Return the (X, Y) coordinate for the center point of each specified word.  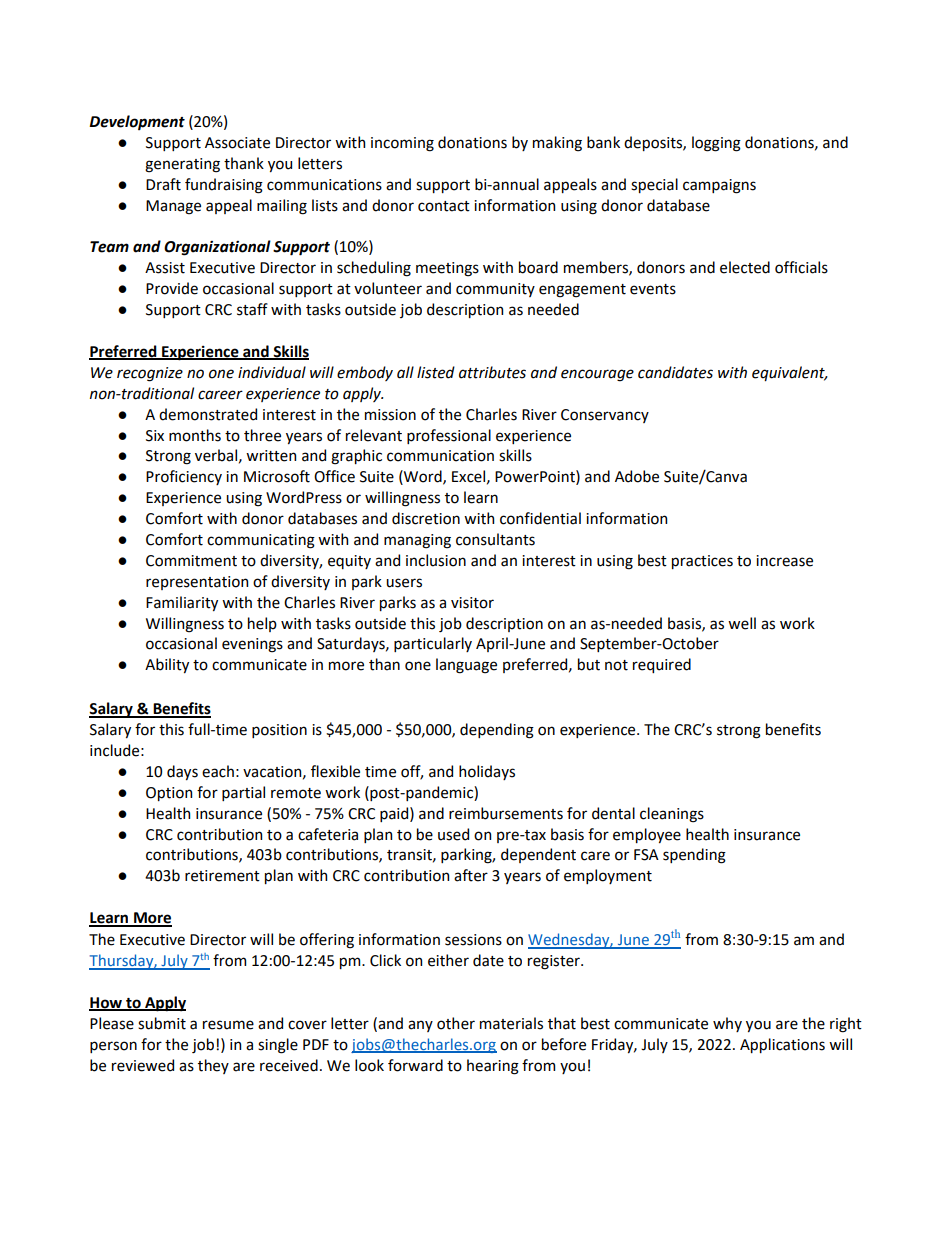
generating (182, 165)
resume (228, 1025)
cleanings (672, 815)
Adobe (637, 476)
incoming (402, 144)
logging (716, 144)
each (218, 771)
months (195, 435)
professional (449, 436)
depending (497, 731)
